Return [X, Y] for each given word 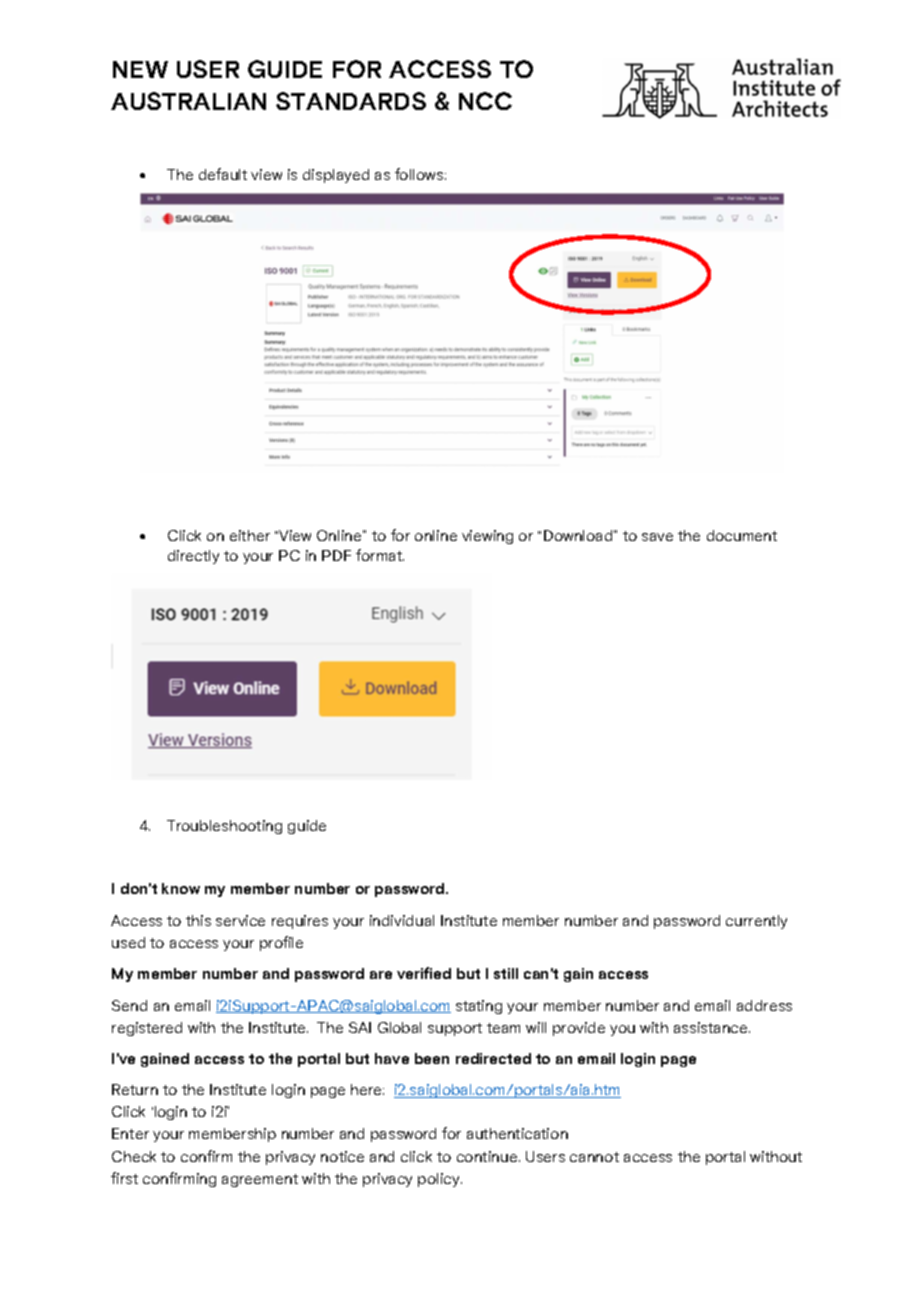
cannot [594, 1157]
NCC [485, 101]
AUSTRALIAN [188, 101]
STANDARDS [351, 101]
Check [134, 1156]
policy [440, 1180]
